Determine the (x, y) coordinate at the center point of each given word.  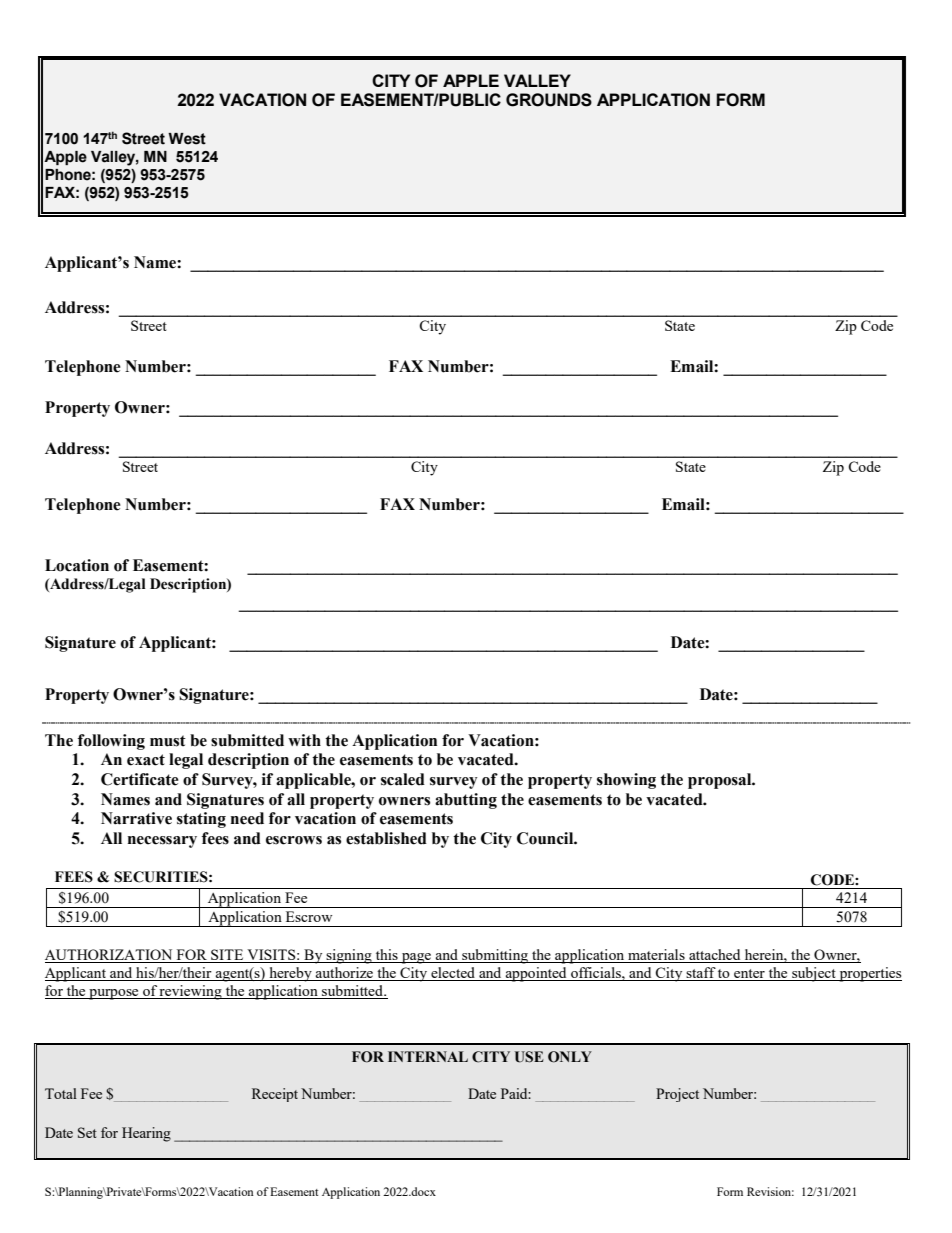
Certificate (140, 779)
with (304, 740)
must (168, 741)
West (187, 139)
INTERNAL (428, 1056)
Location (77, 565)
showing (626, 781)
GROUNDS (549, 100)
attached (715, 956)
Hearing (146, 1134)
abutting (466, 801)
